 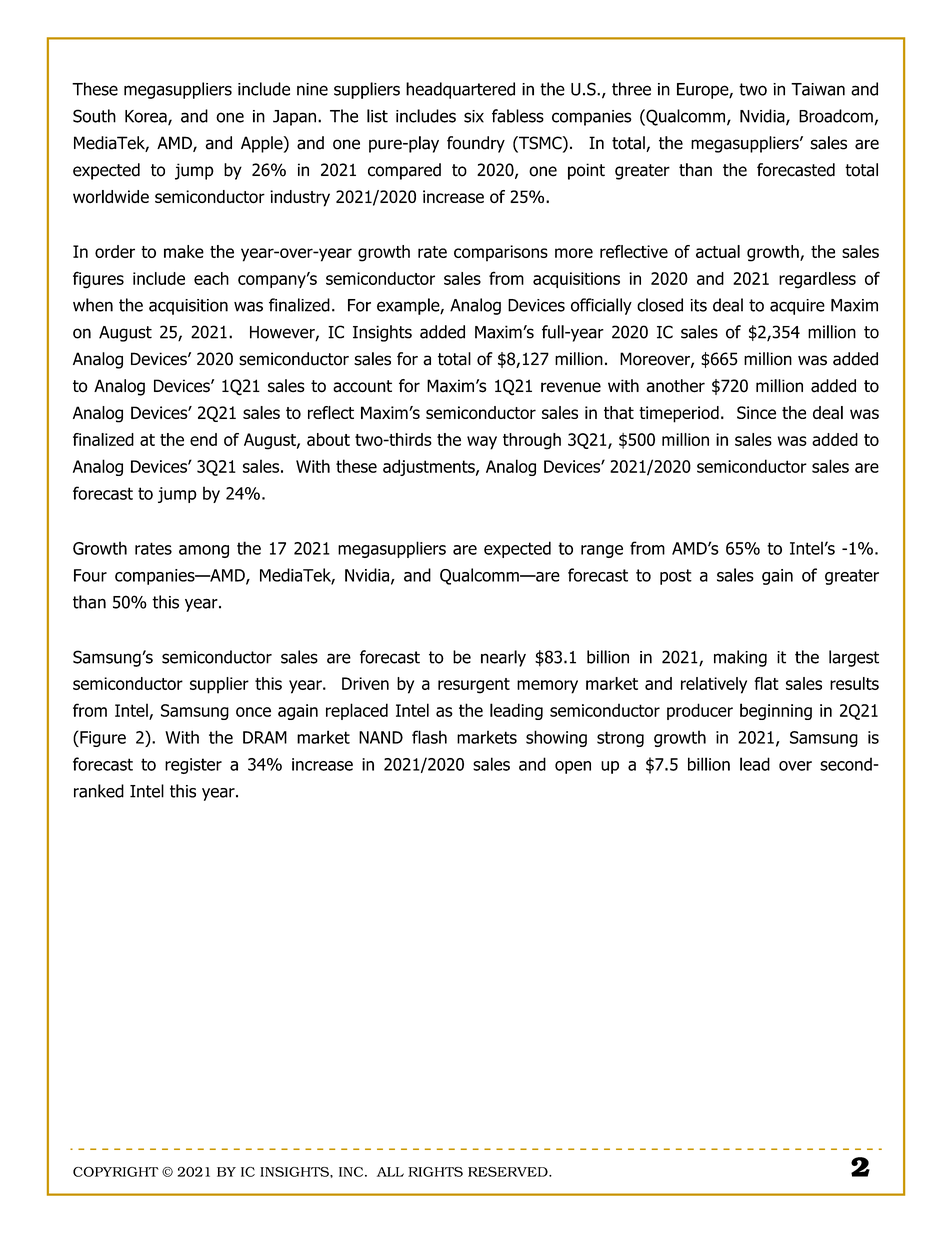 I want to click on way, so click(x=482, y=443).
